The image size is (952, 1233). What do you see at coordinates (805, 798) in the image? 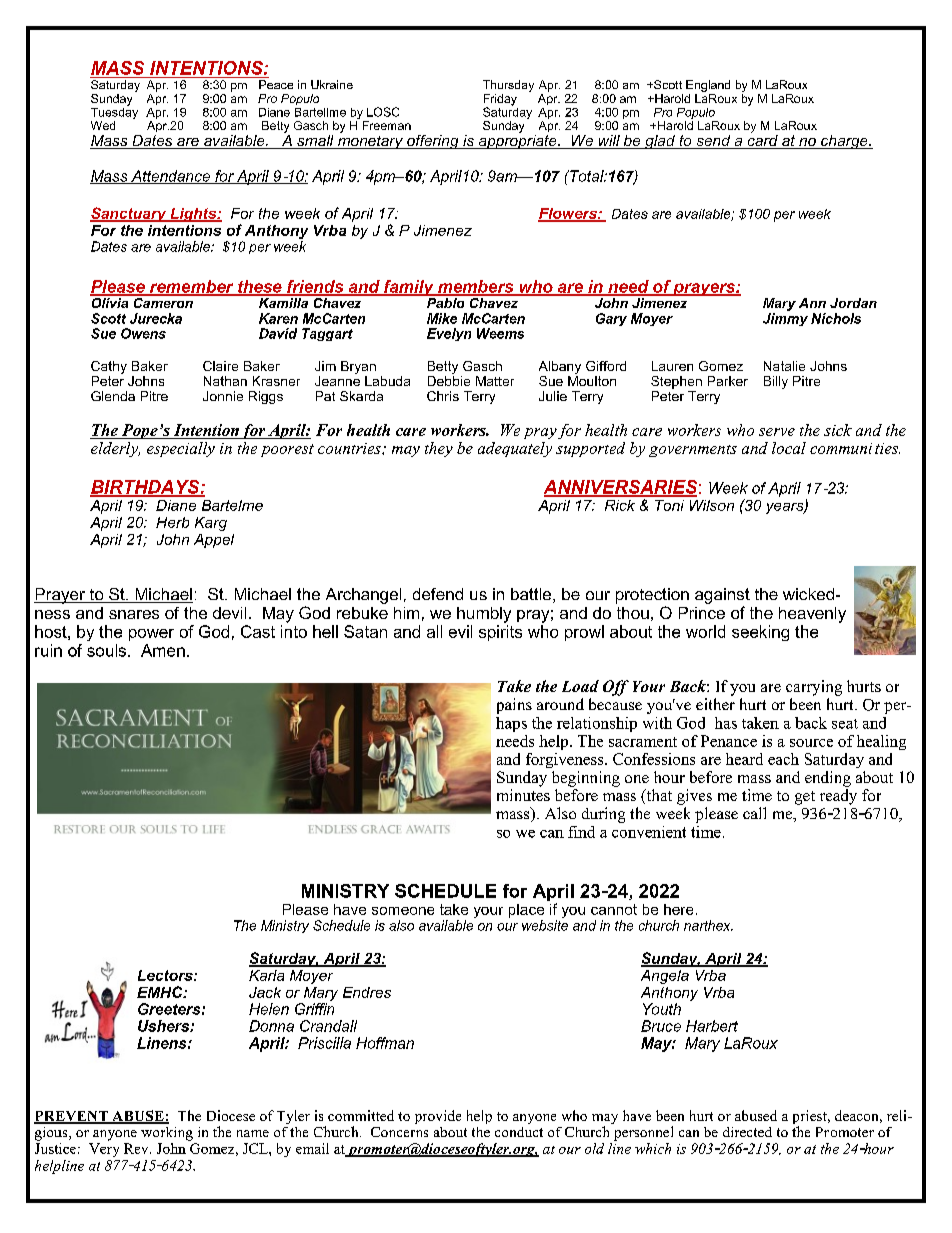
I see `get` at bounding box center [805, 798].
